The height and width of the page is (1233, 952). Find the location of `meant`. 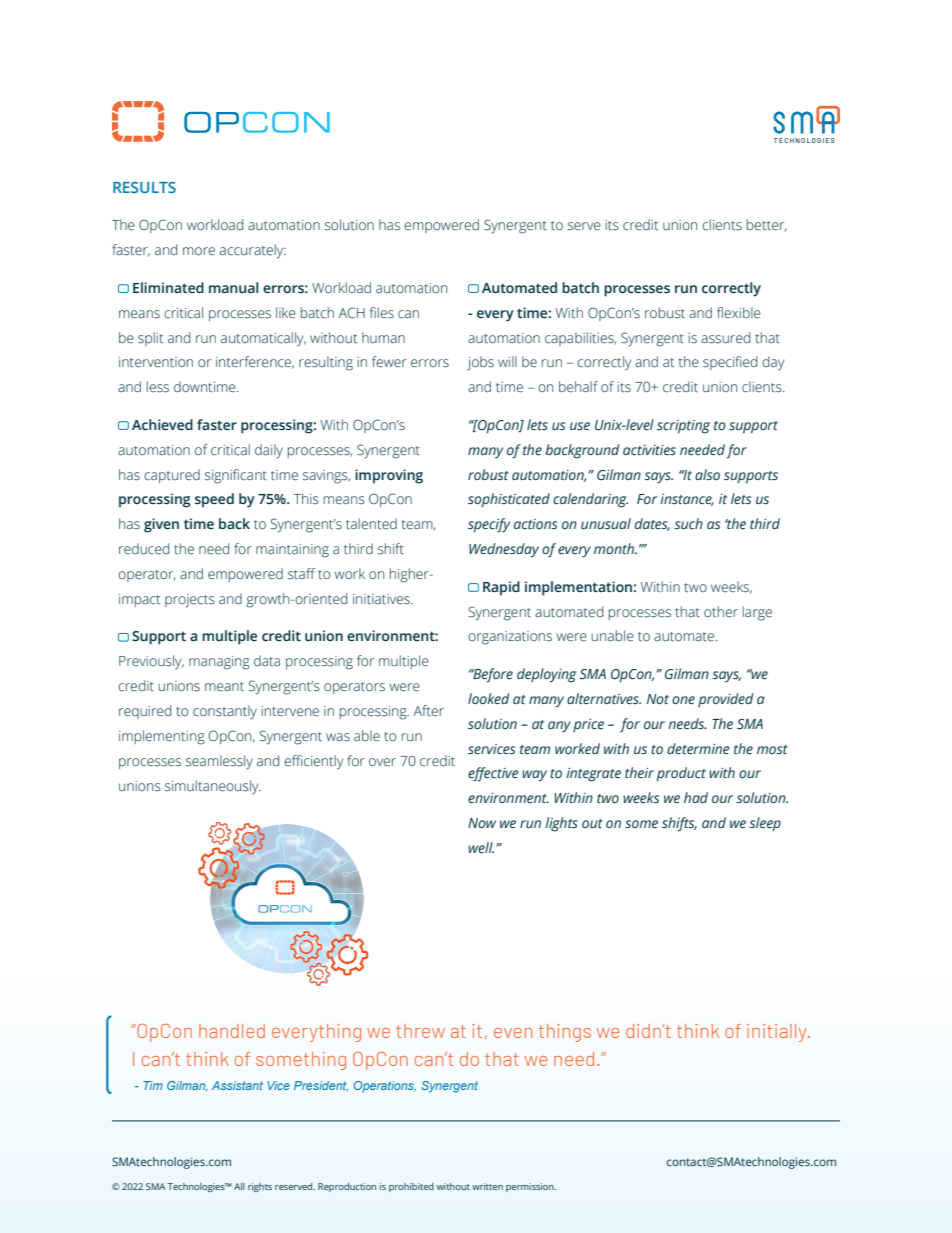

meant is located at coordinates (224, 687).
